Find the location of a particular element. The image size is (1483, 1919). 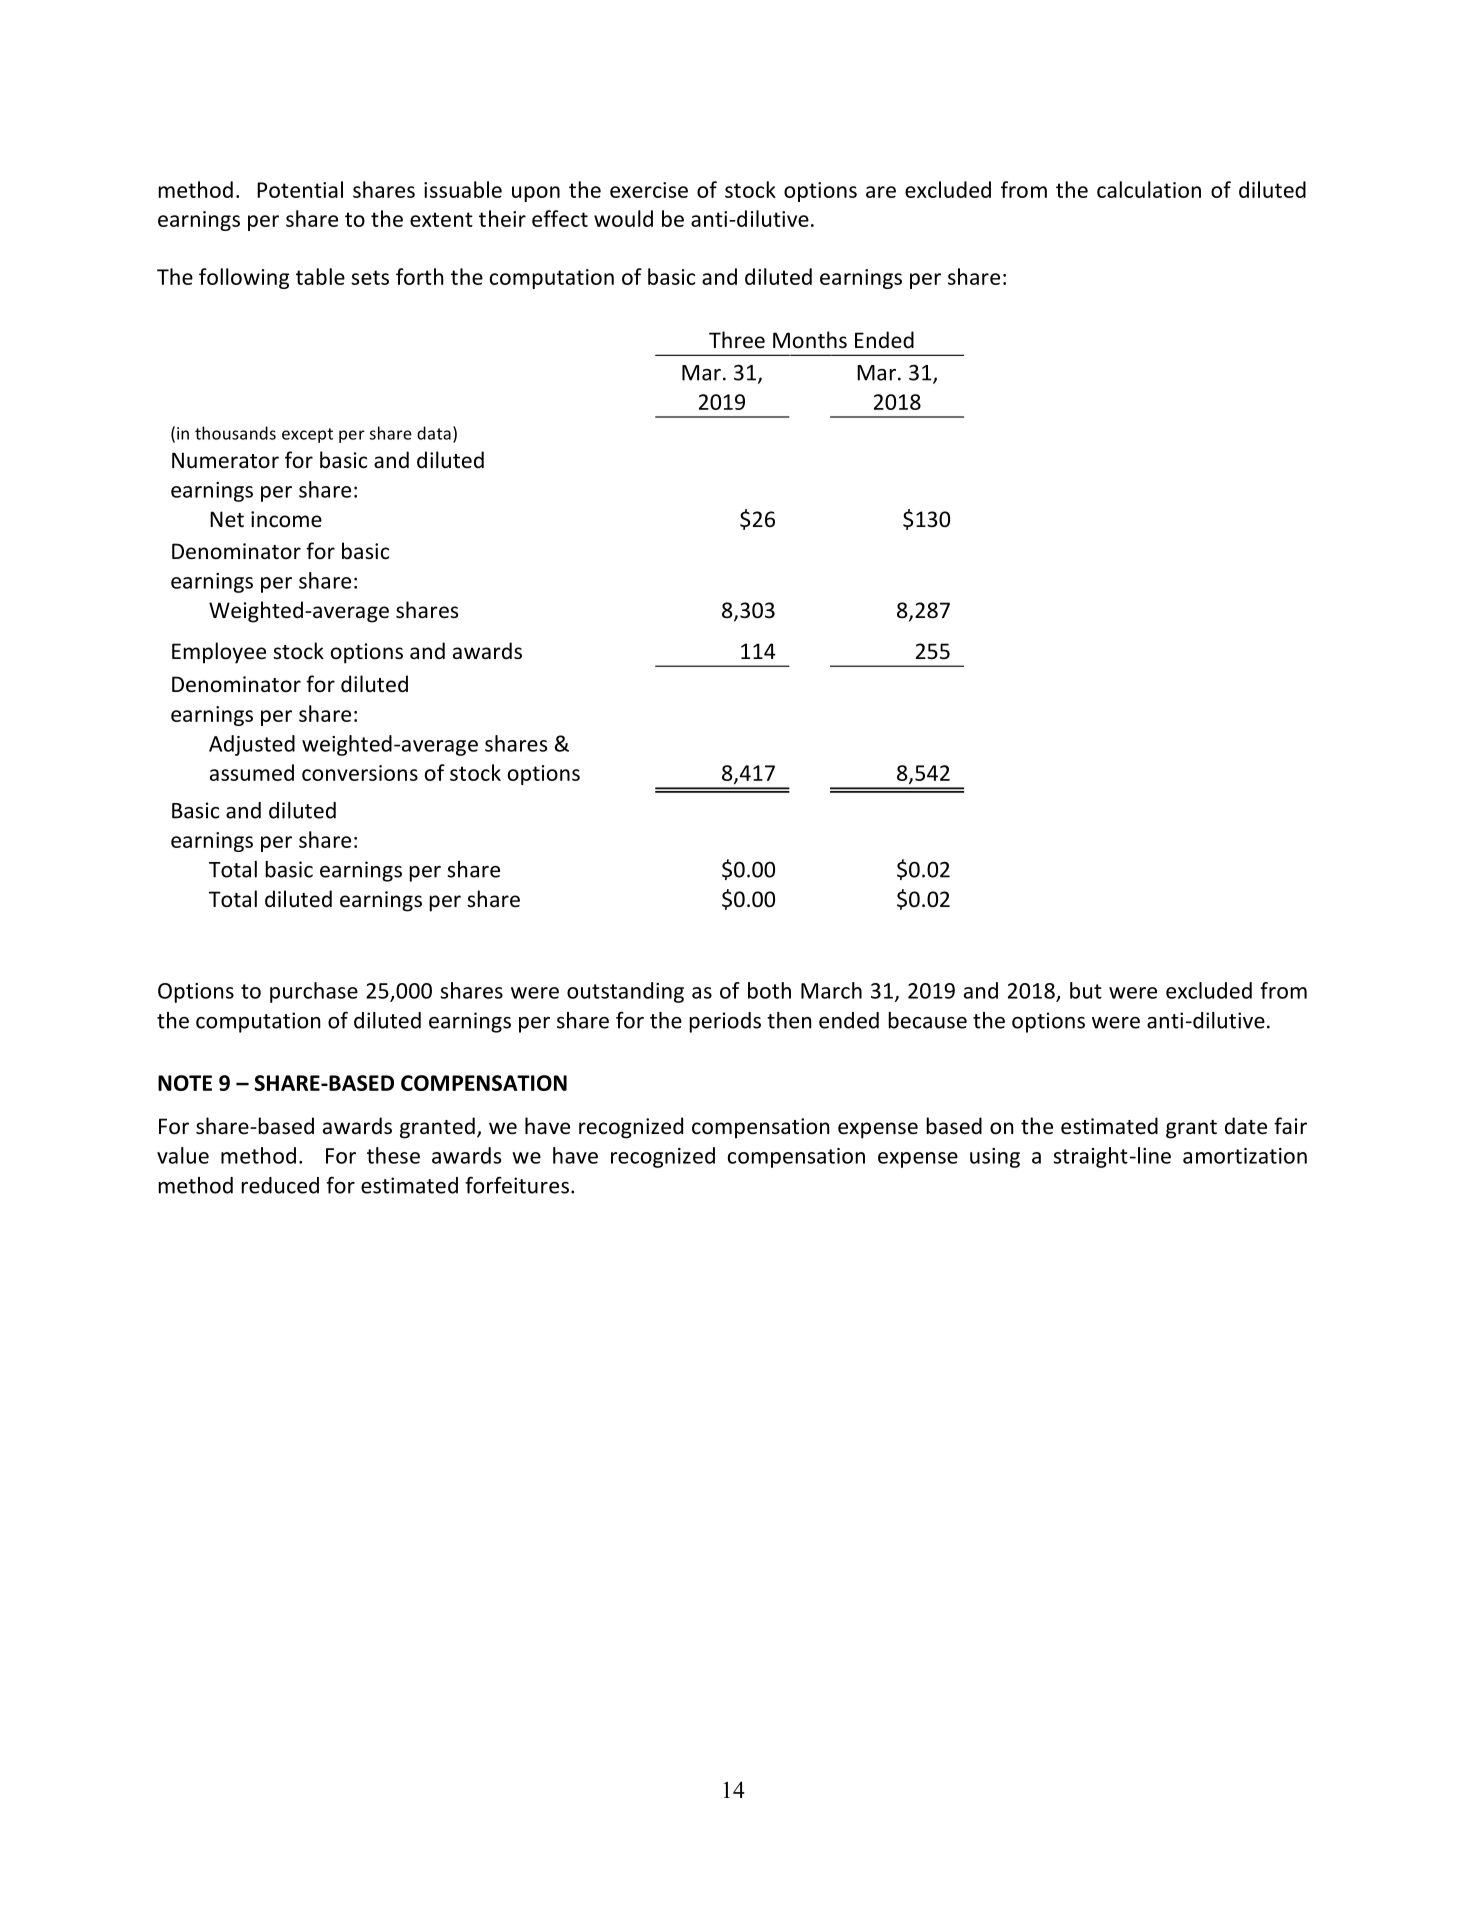

calculation is located at coordinates (1149, 189).
